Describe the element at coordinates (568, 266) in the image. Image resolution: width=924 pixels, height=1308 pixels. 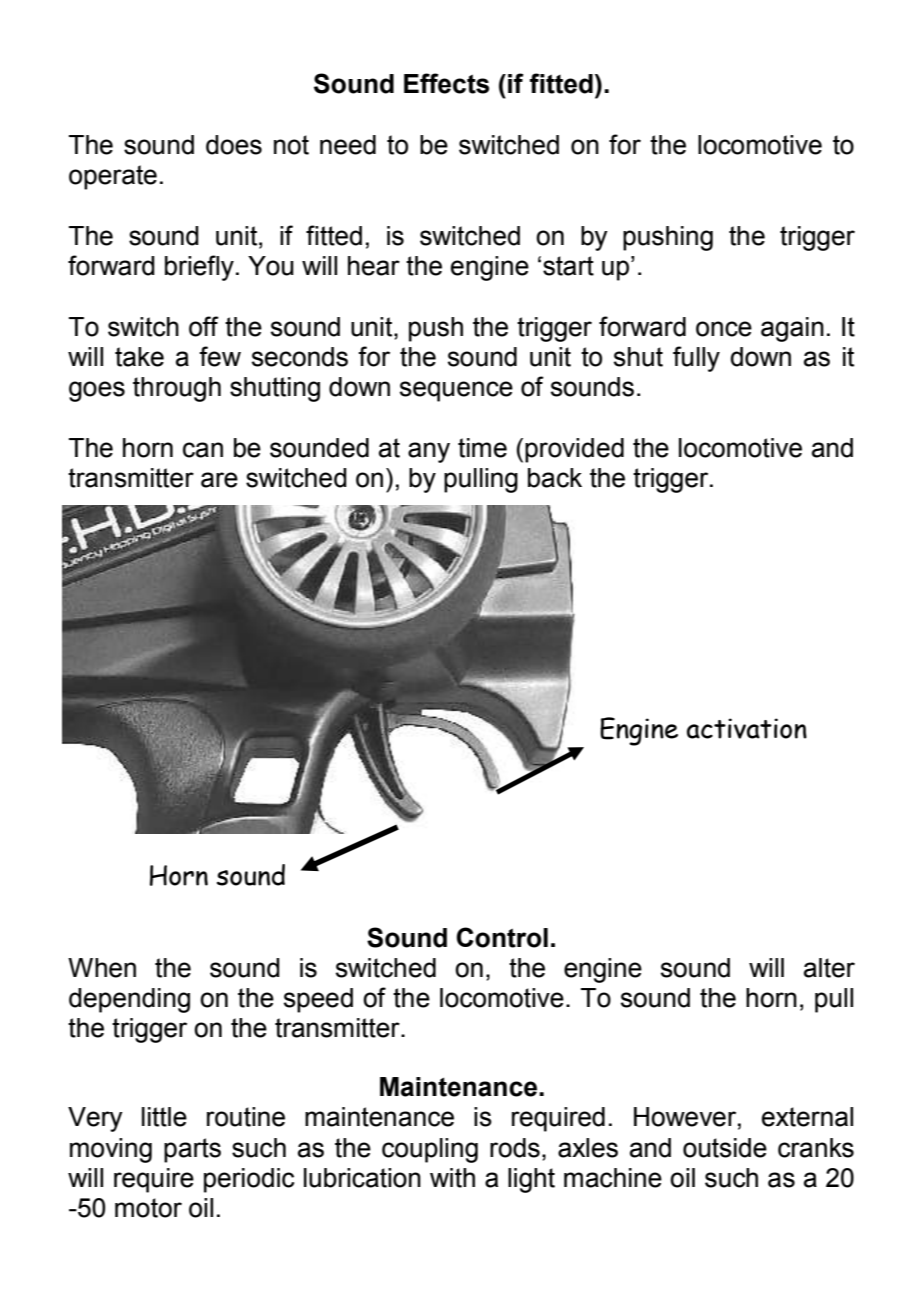
I see `start` at that location.
